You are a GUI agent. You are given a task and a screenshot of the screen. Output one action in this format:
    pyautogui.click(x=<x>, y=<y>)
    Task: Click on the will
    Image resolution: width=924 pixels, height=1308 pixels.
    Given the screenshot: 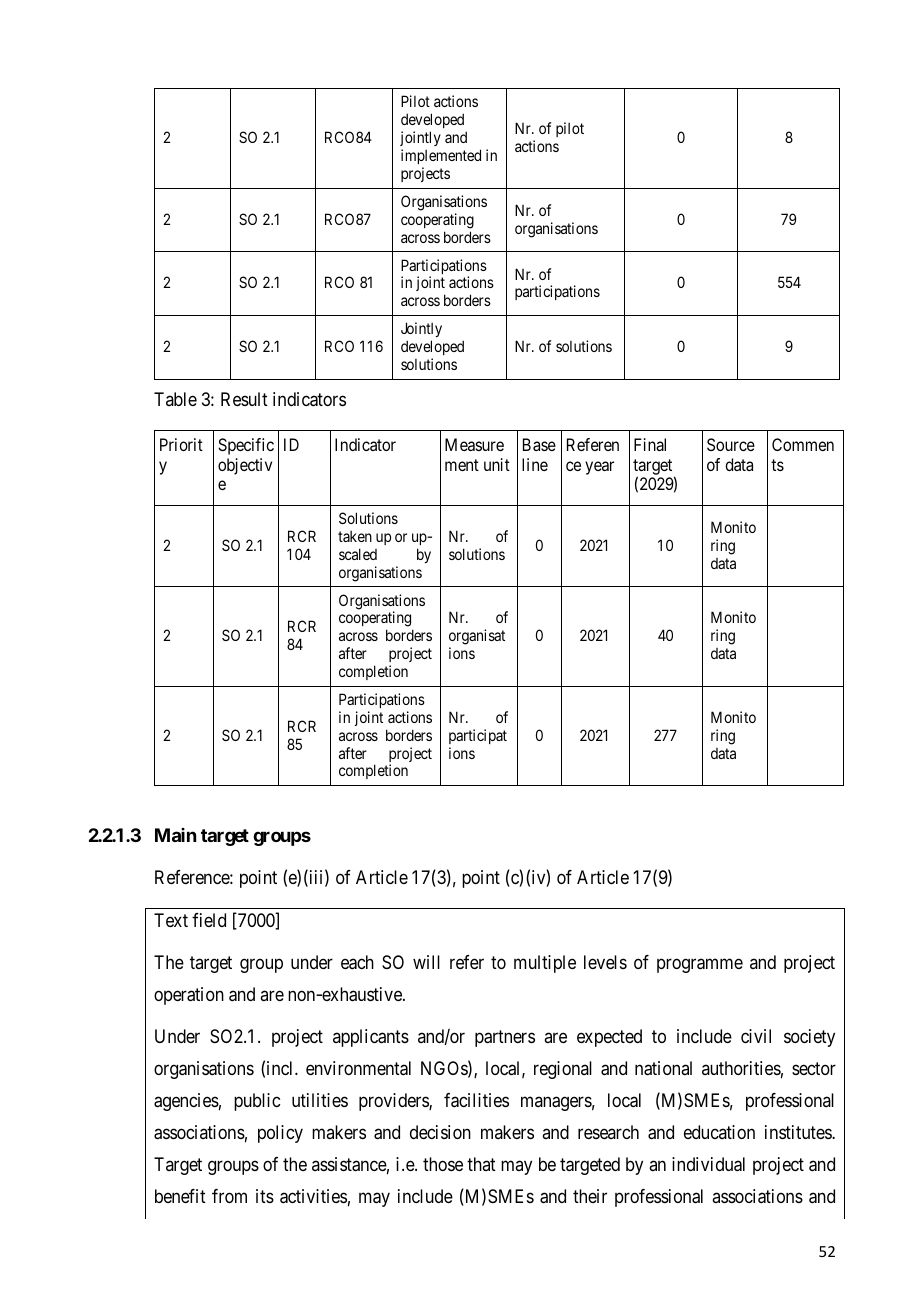 What is the action you would take?
    pyautogui.click(x=426, y=962)
